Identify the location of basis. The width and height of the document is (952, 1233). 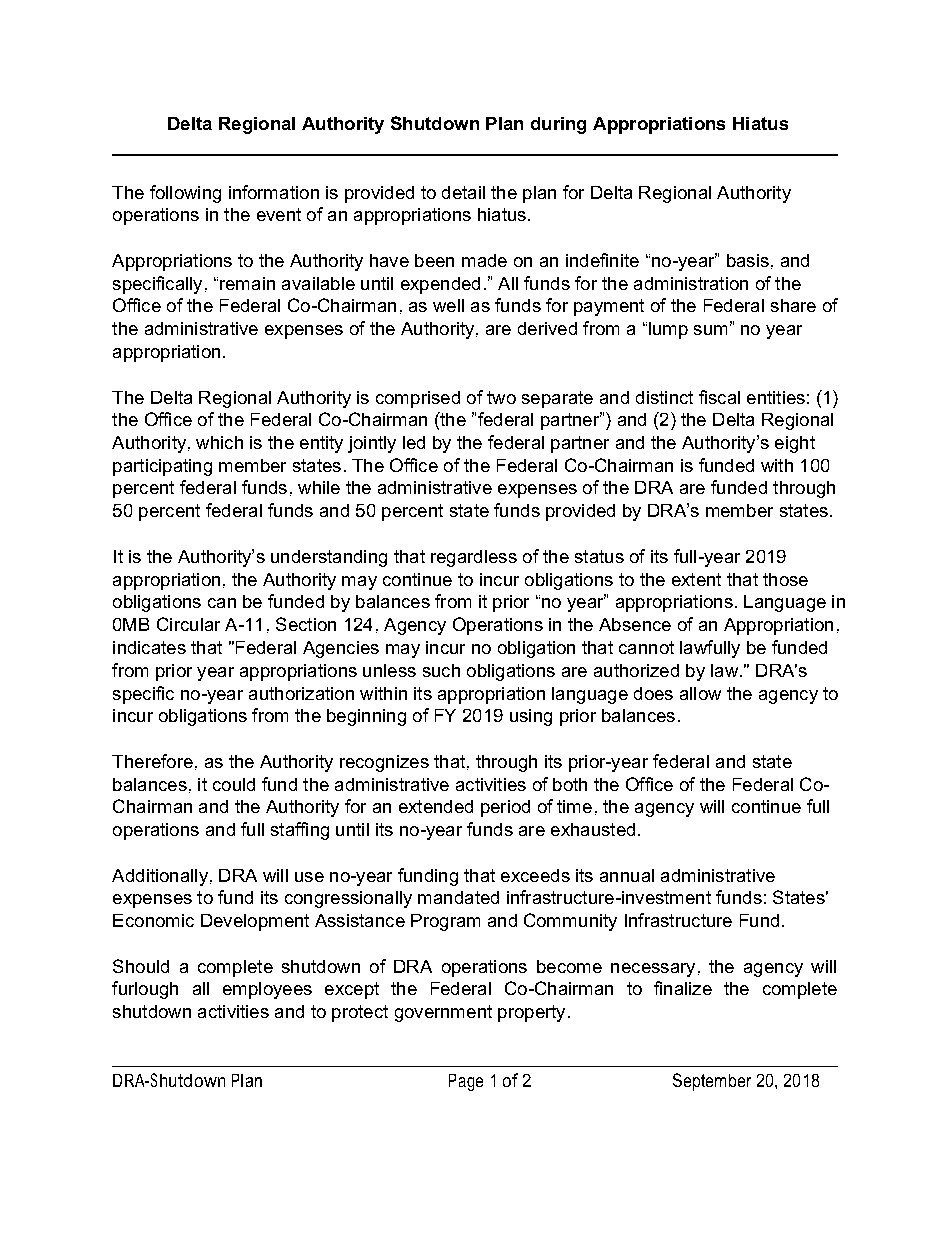
(748, 260).
